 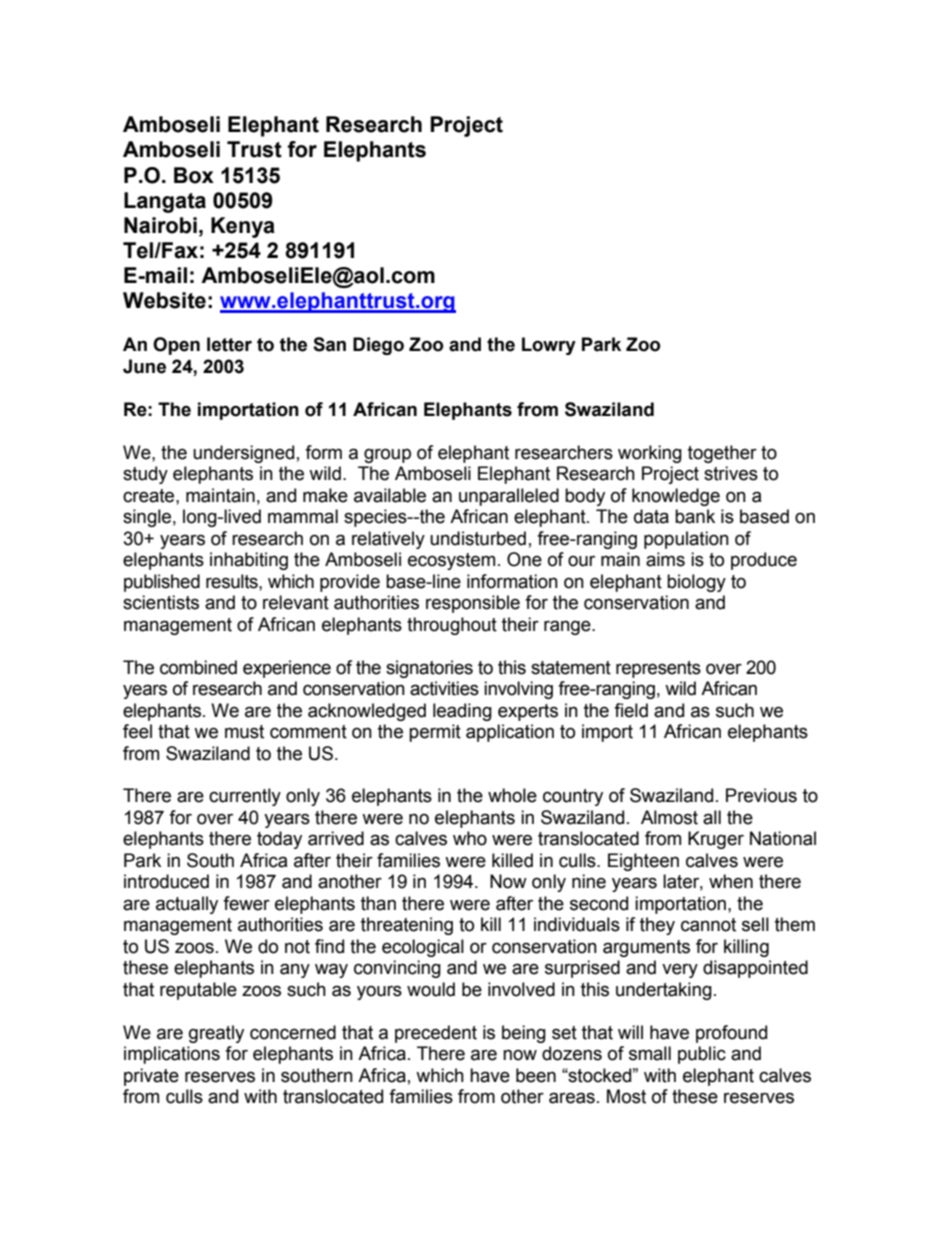 What do you see at coordinates (549, 346) in the image?
I see `Lowry` at bounding box center [549, 346].
